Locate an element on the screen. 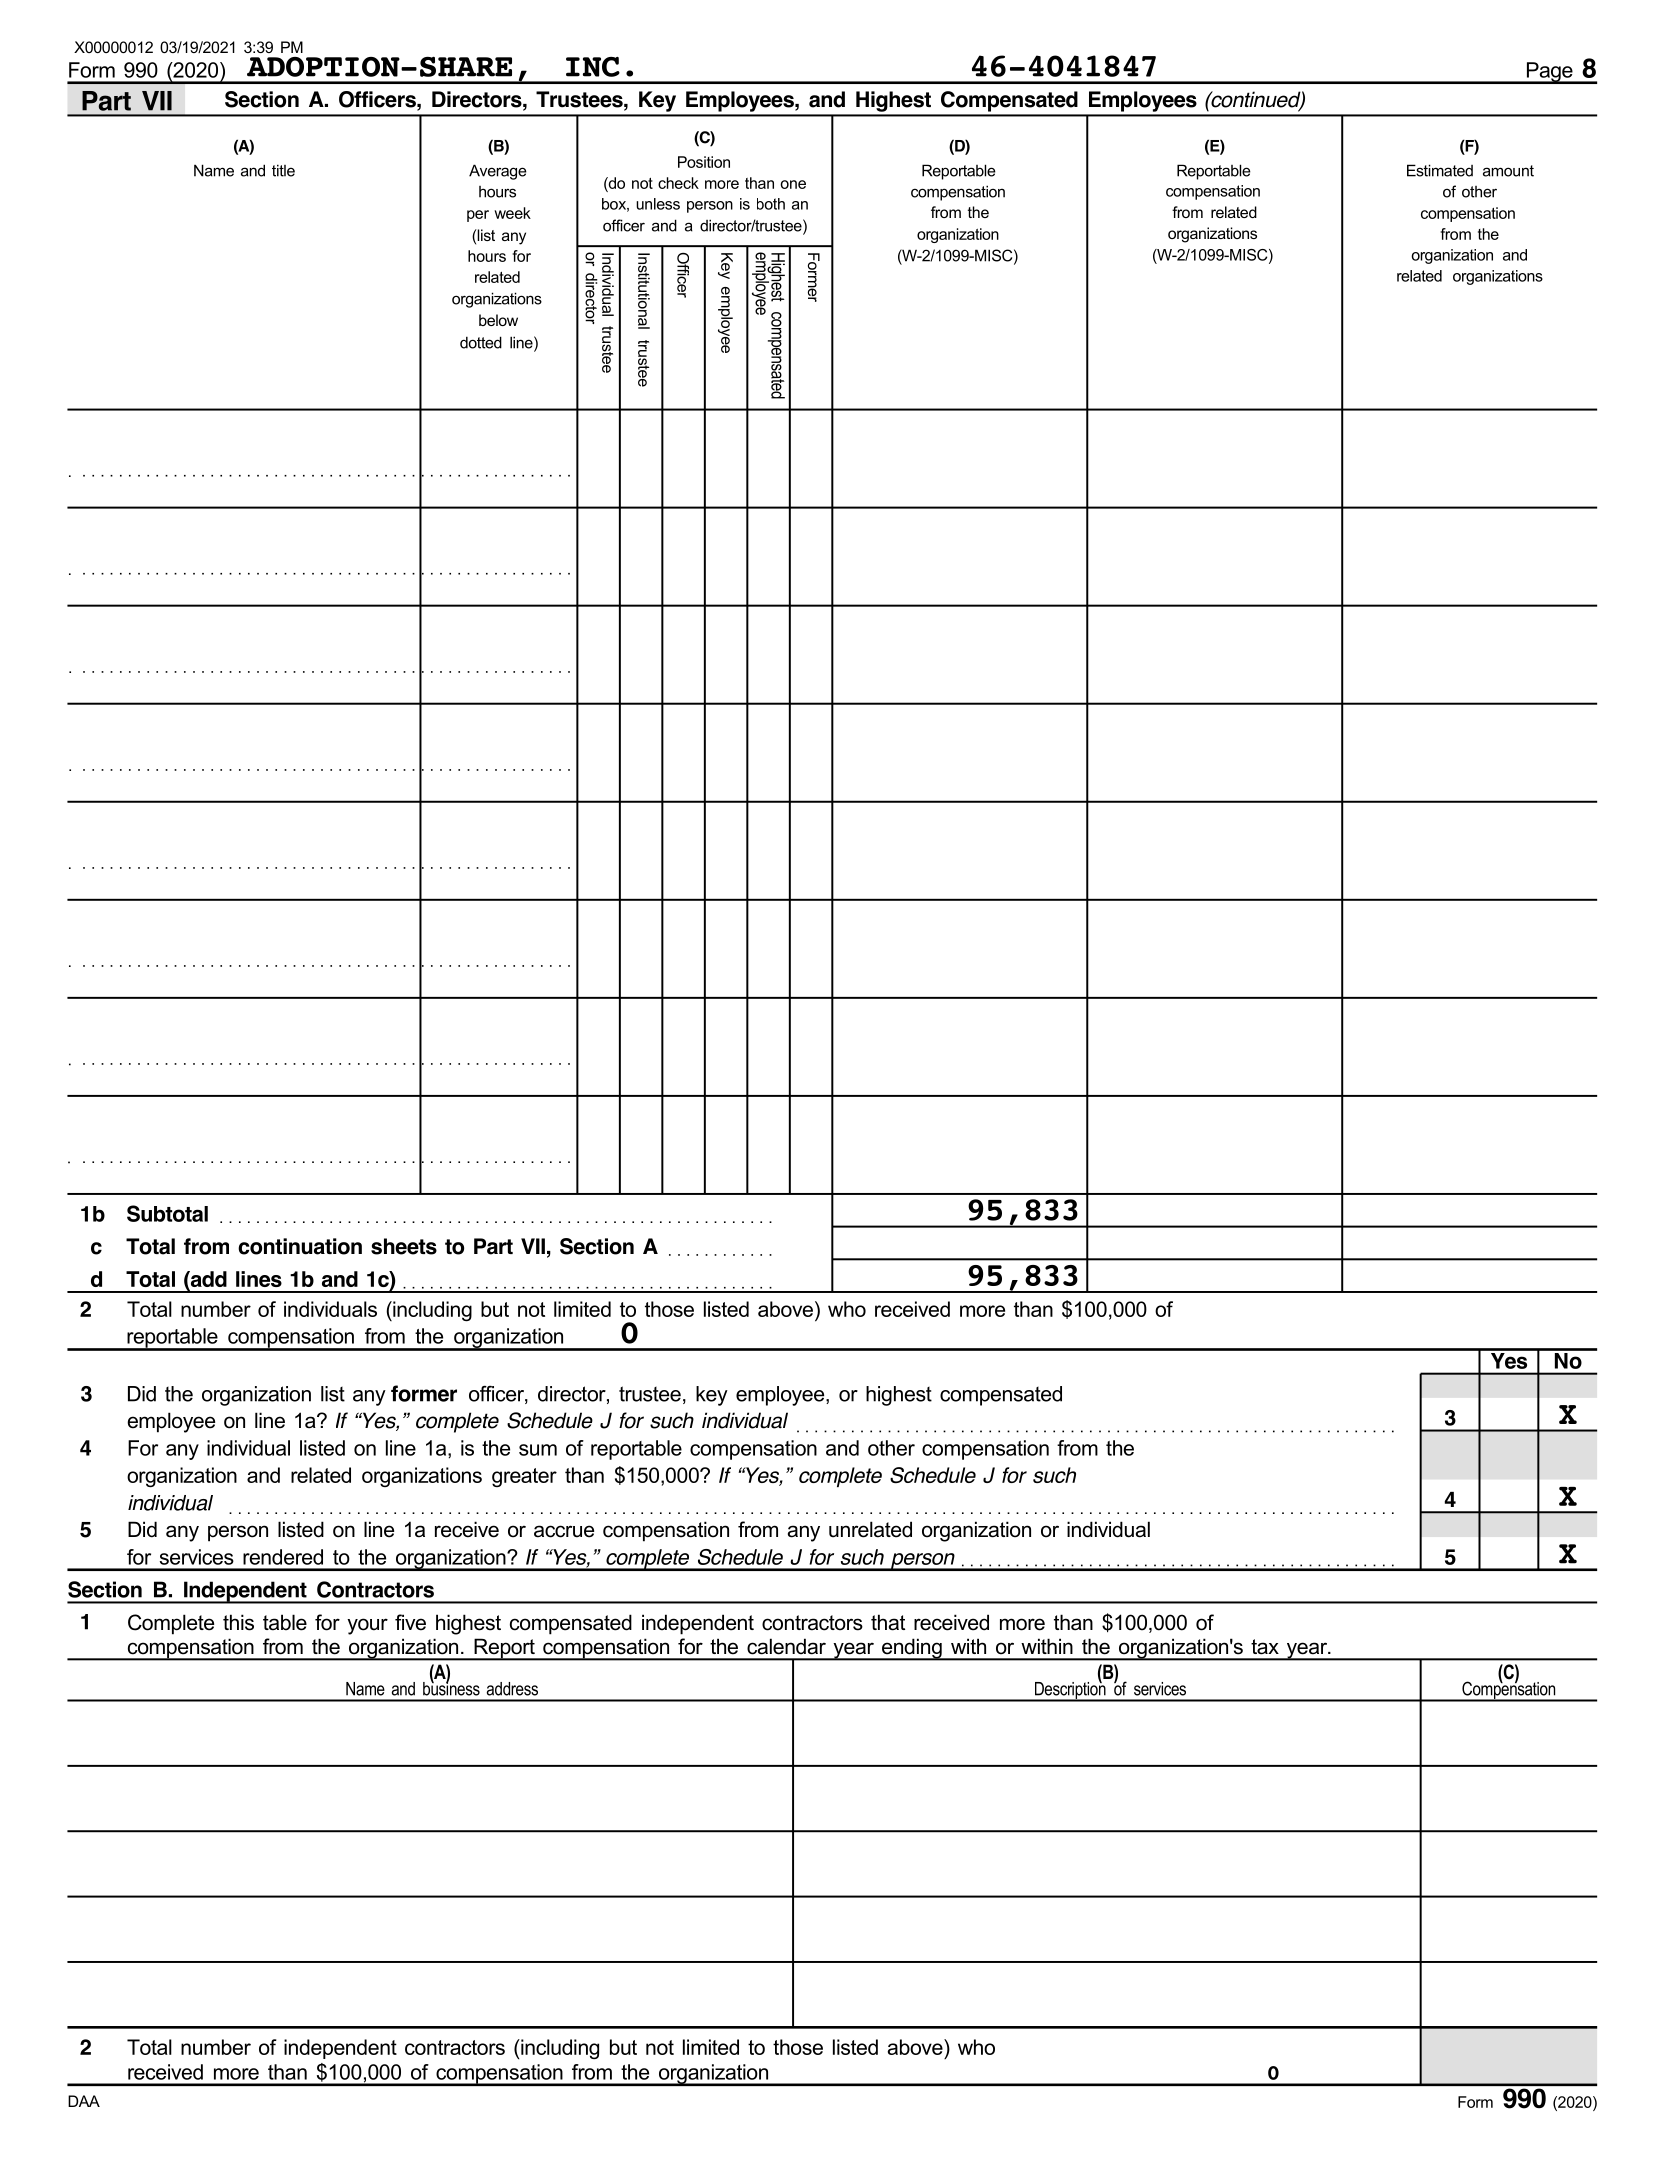  ending is located at coordinates (912, 1649).
